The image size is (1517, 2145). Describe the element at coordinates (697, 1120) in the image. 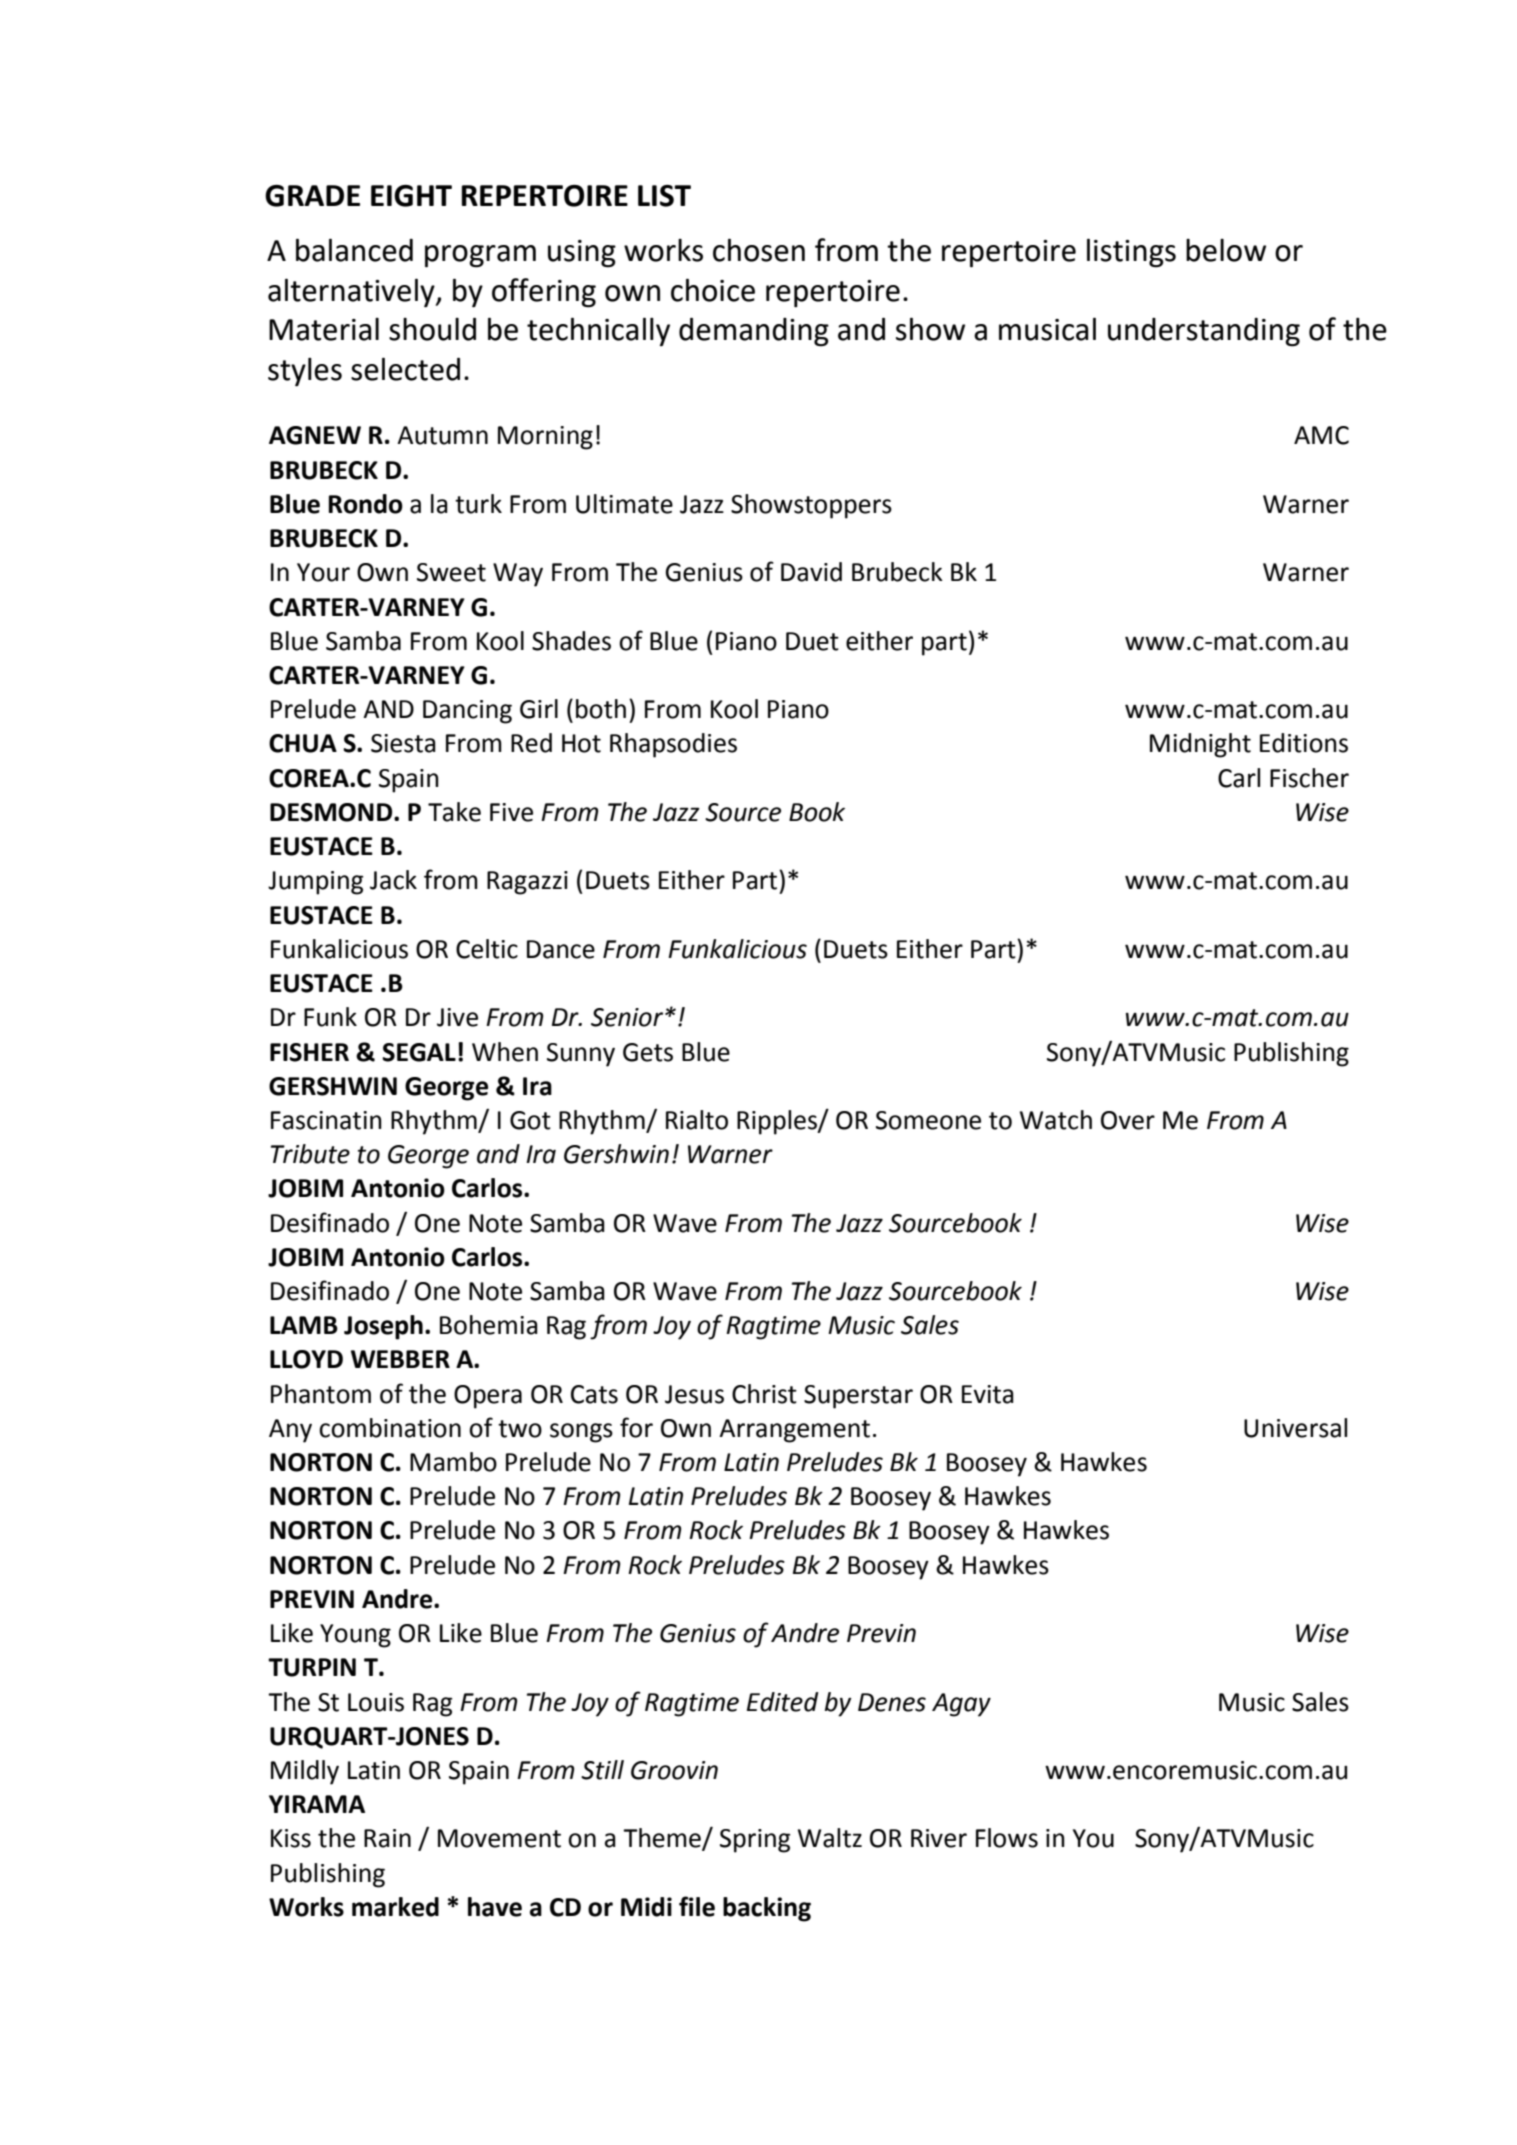

I see `Rialto` at that location.
